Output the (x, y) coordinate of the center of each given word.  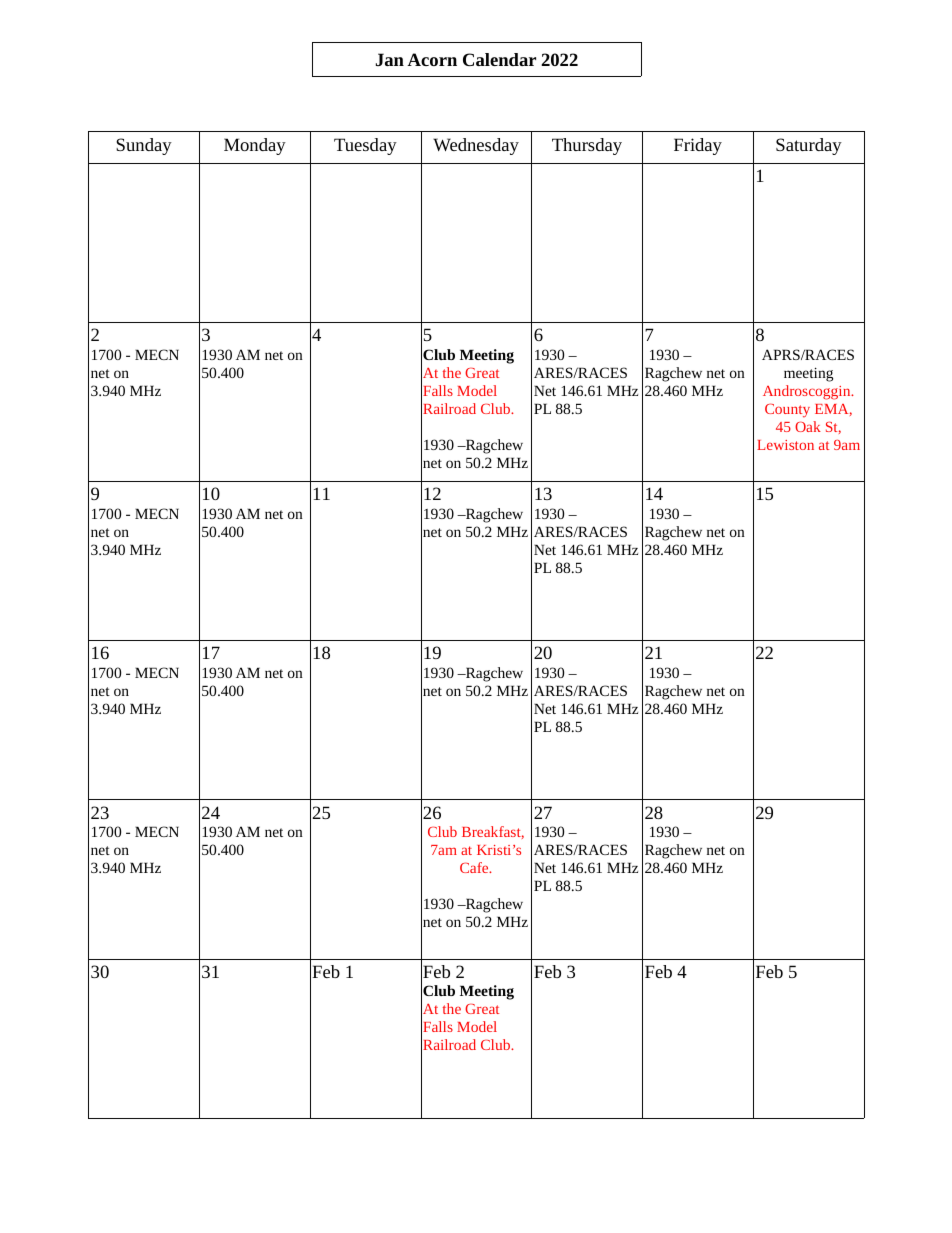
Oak (808, 426)
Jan (390, 59)
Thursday (587, 146)
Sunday (144, 146)
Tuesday (365, 146)
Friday (698, 146)
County (787, 410)
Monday (255, 146)
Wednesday (476, 146)
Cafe (475, 867)
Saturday (809, 146)
